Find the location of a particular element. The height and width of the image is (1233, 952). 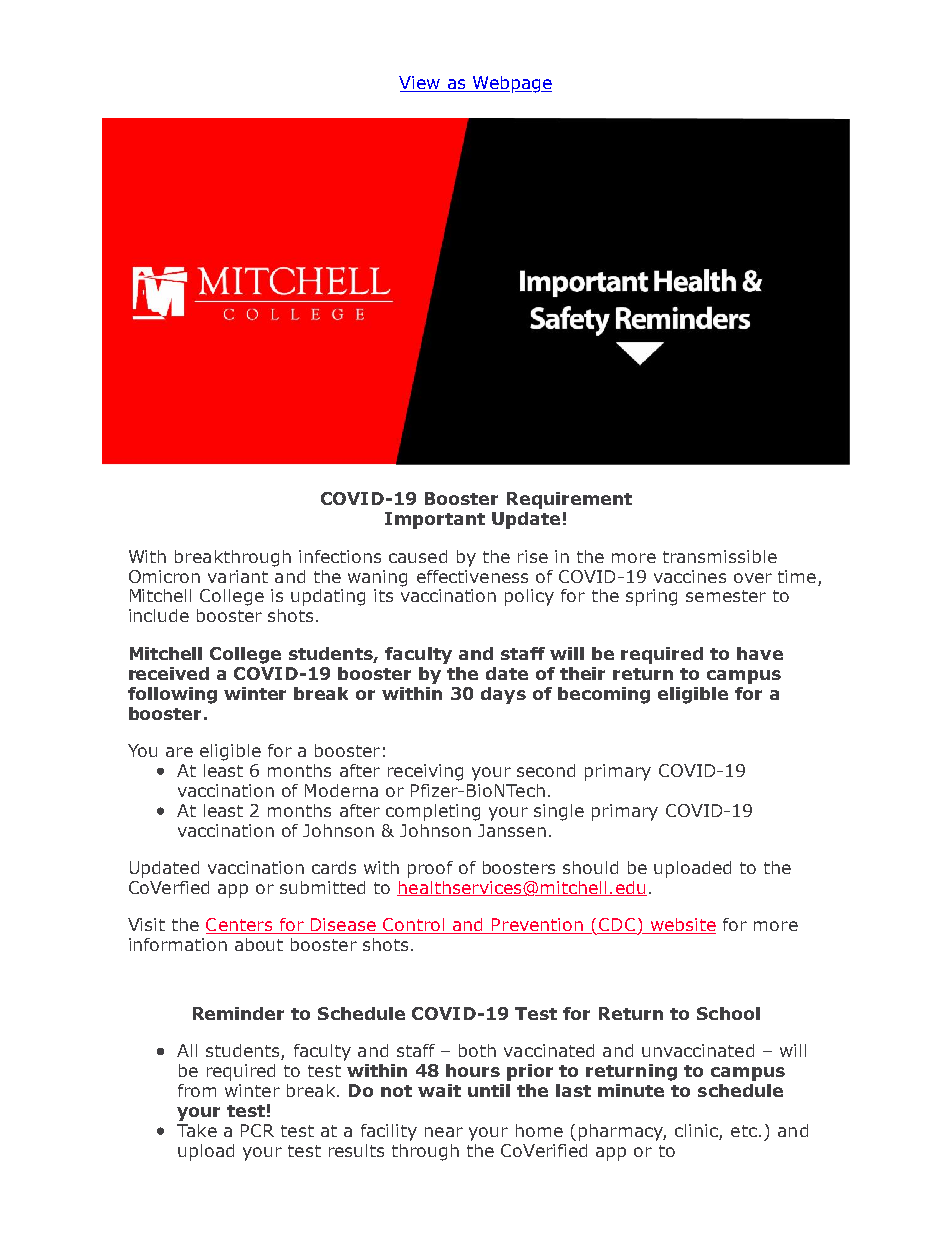

Requirement is located at coordinates (569, 500).
